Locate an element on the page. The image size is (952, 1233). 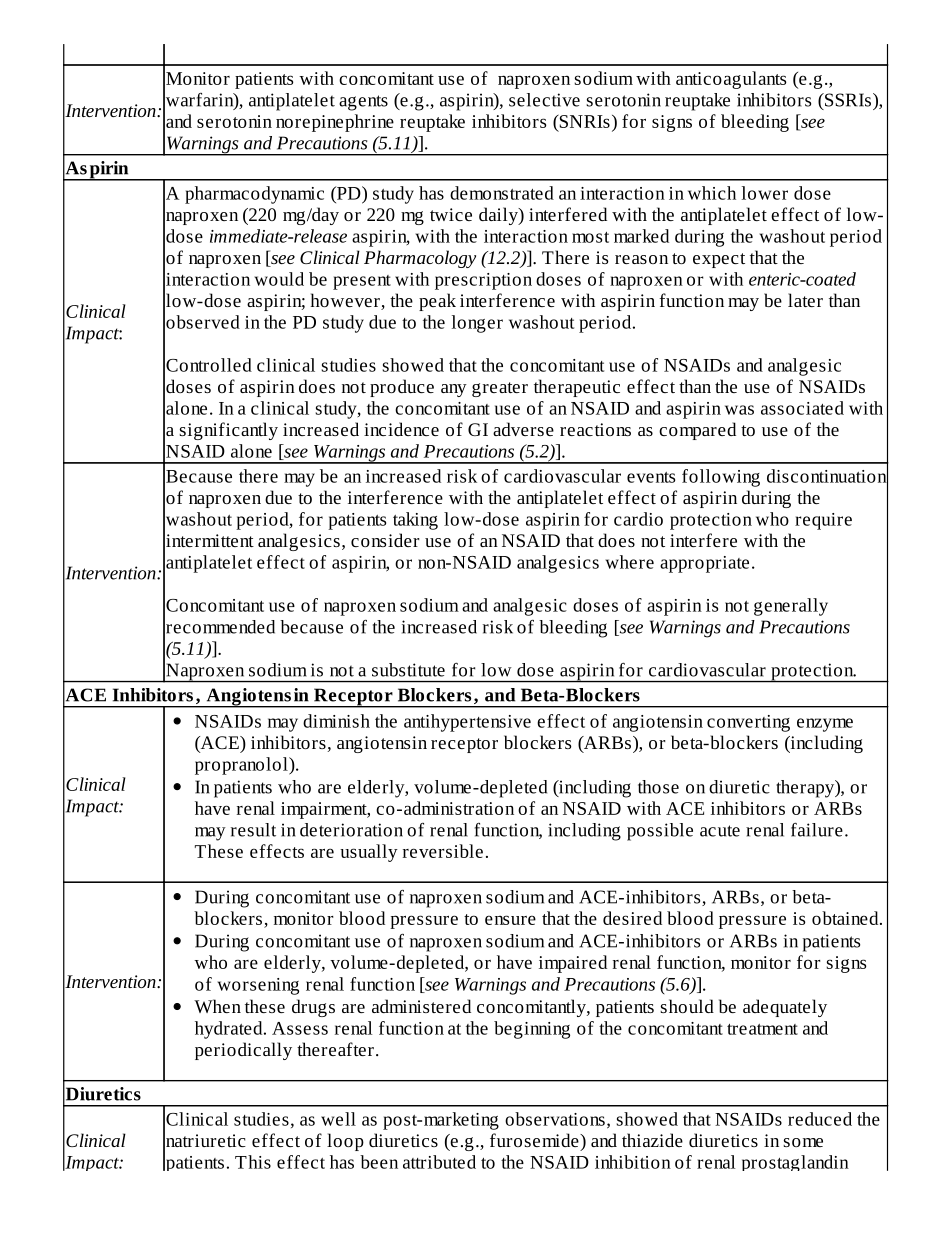
however is located at coordinates (346, 301).
